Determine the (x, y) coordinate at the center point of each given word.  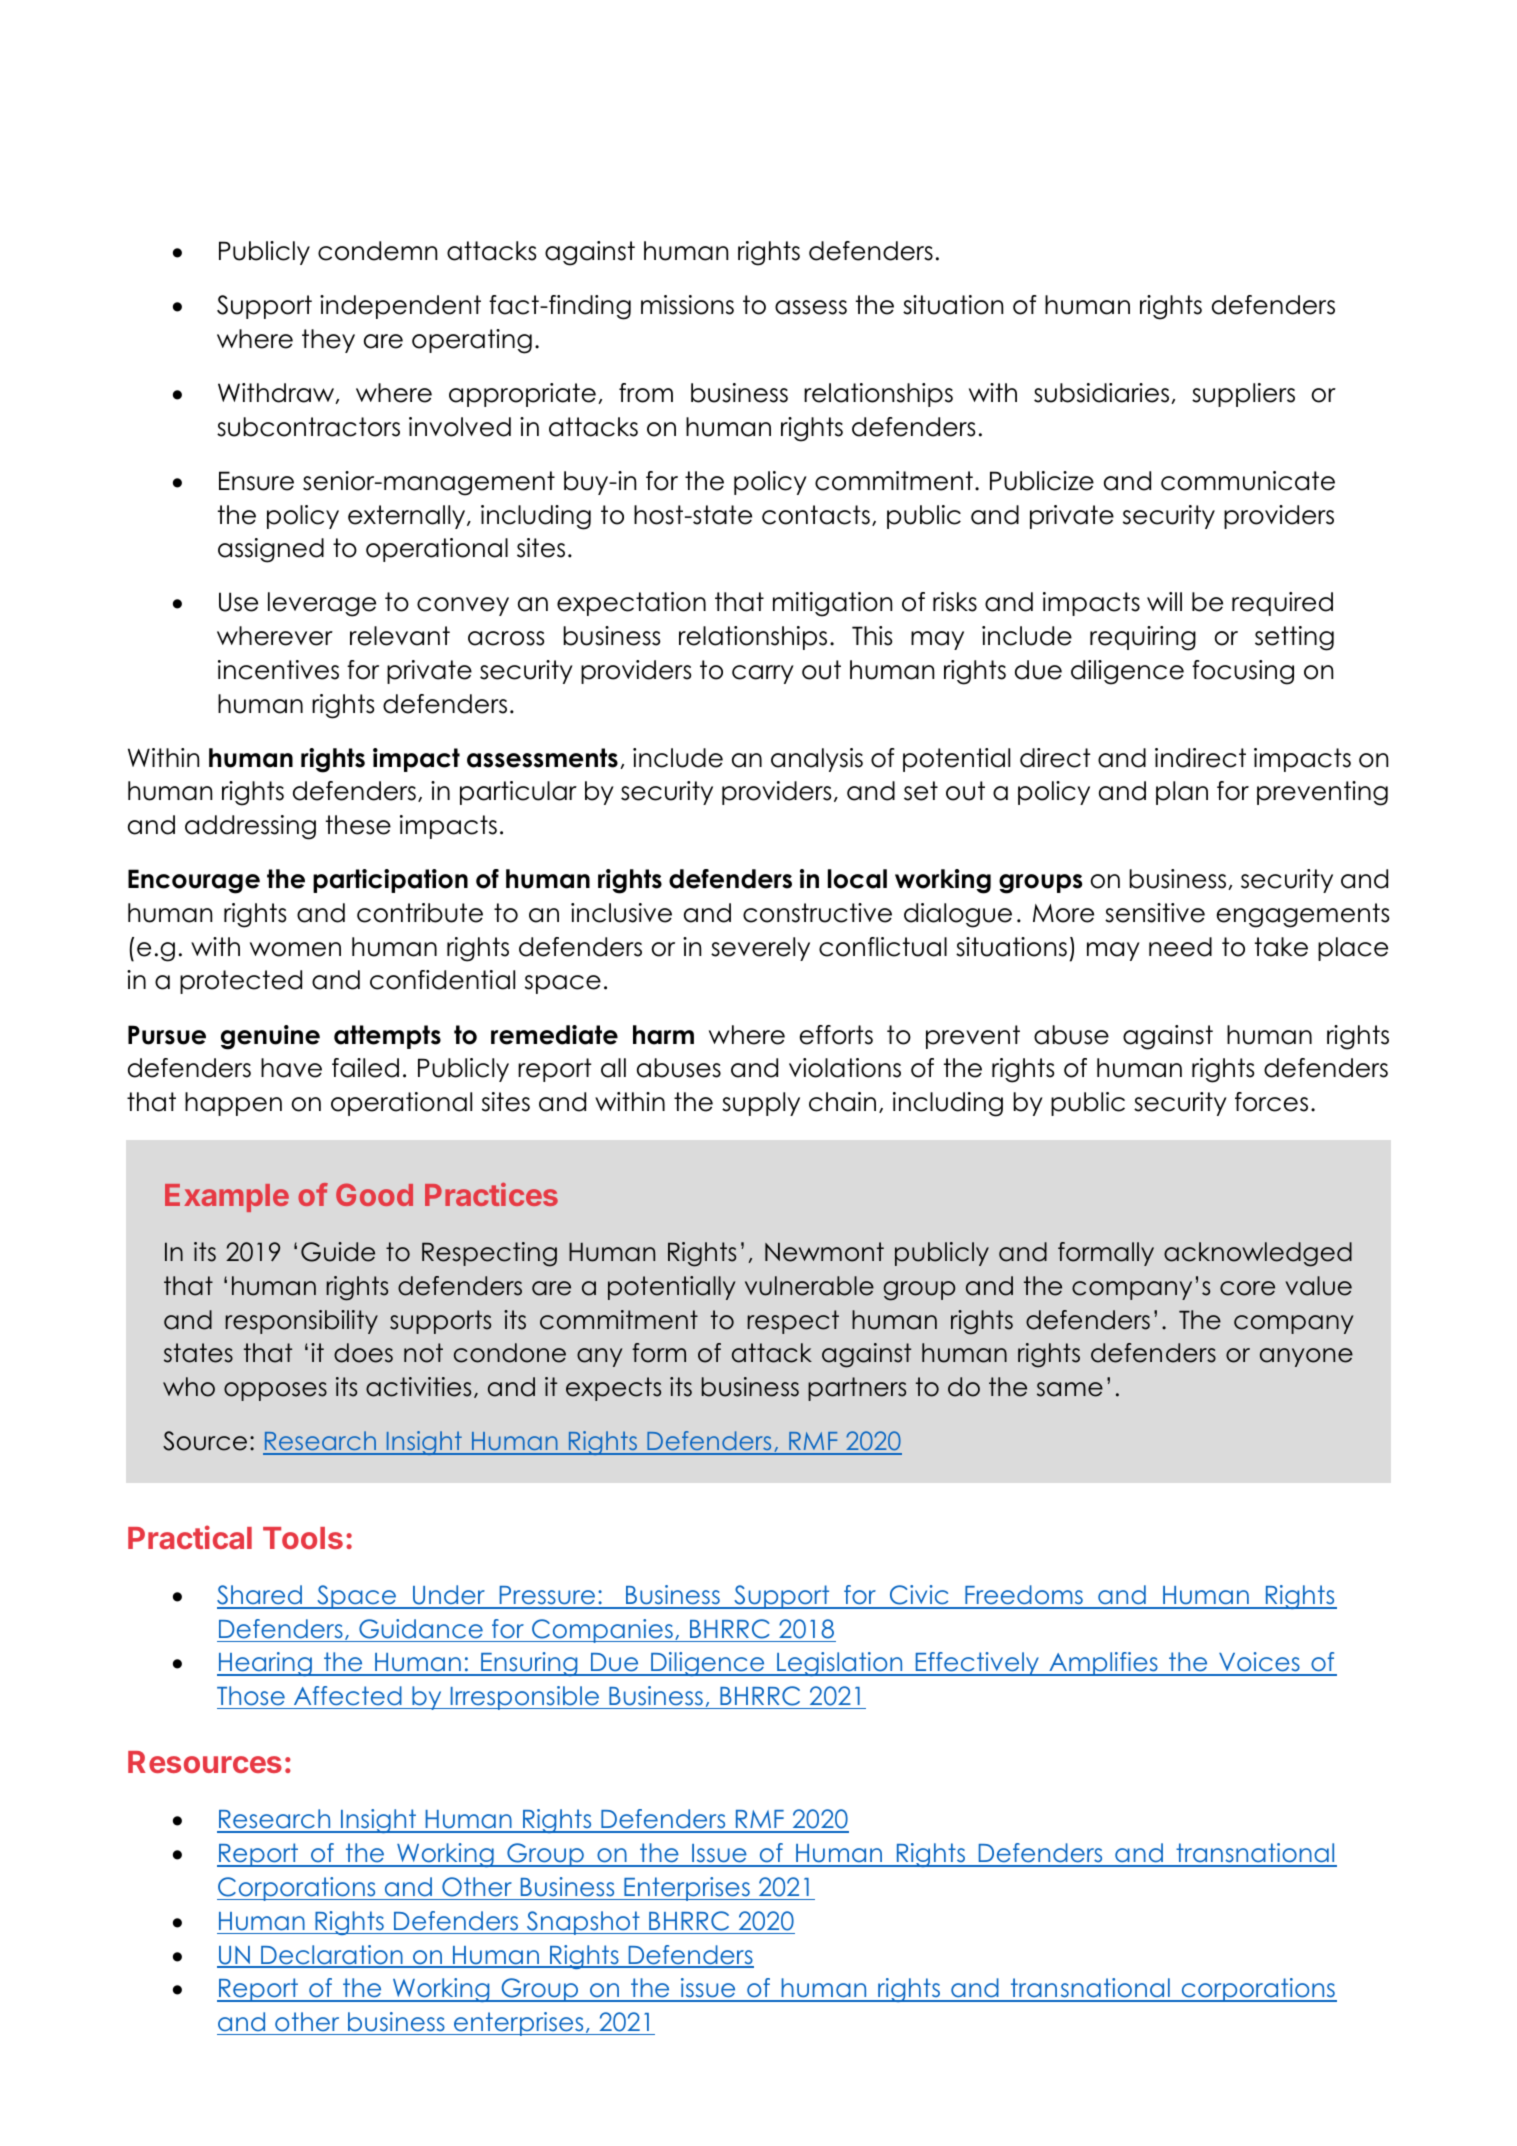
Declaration (332, 1956)
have (291, 1068)
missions (687, 305)
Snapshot (583, 1923)
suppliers (1243, 395)
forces (1271, 1102)
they (328, 341)
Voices (1259, 1663)
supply (761, 1104)
